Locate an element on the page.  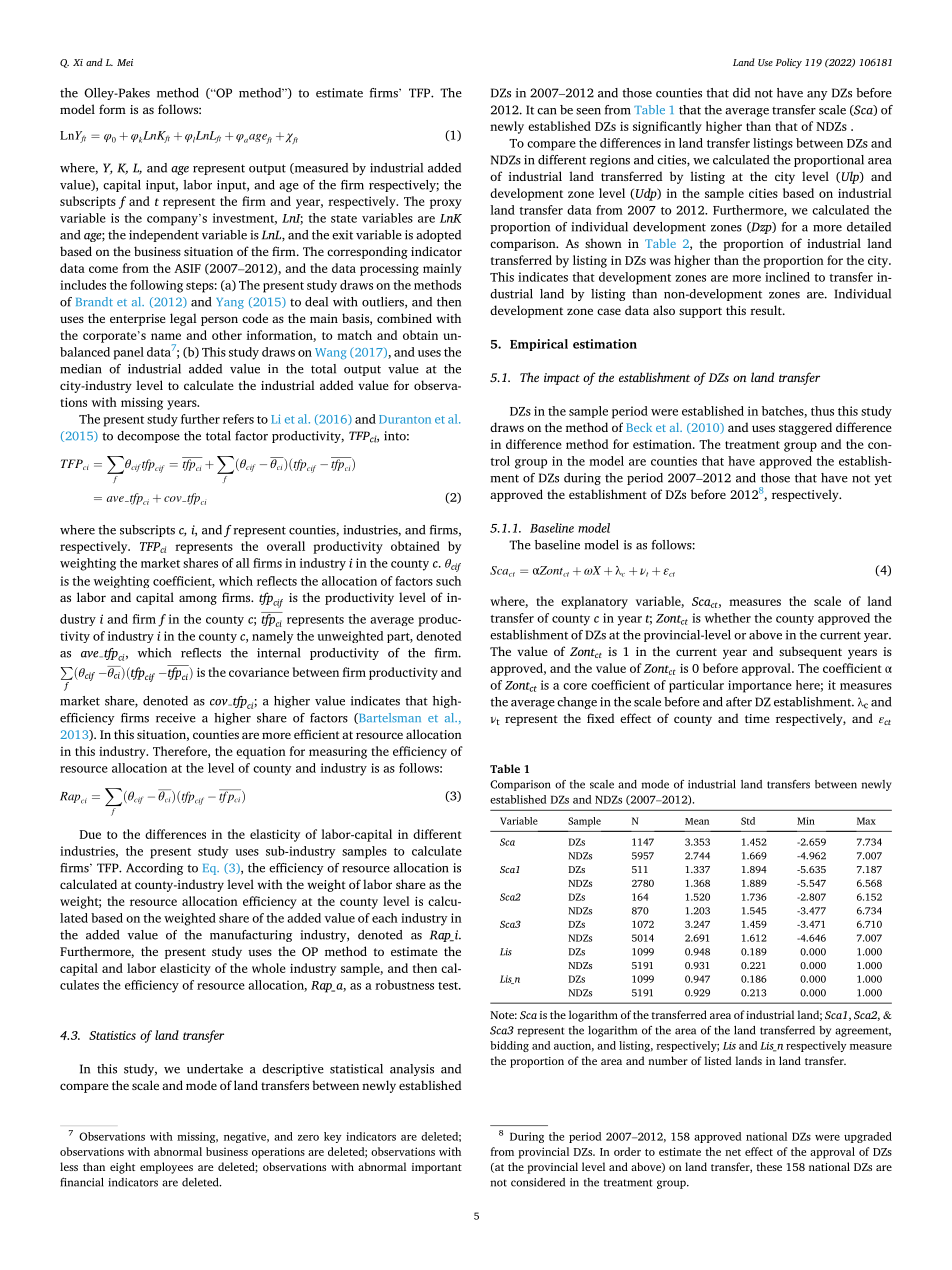
seen is located at coordinates (588, 111).
